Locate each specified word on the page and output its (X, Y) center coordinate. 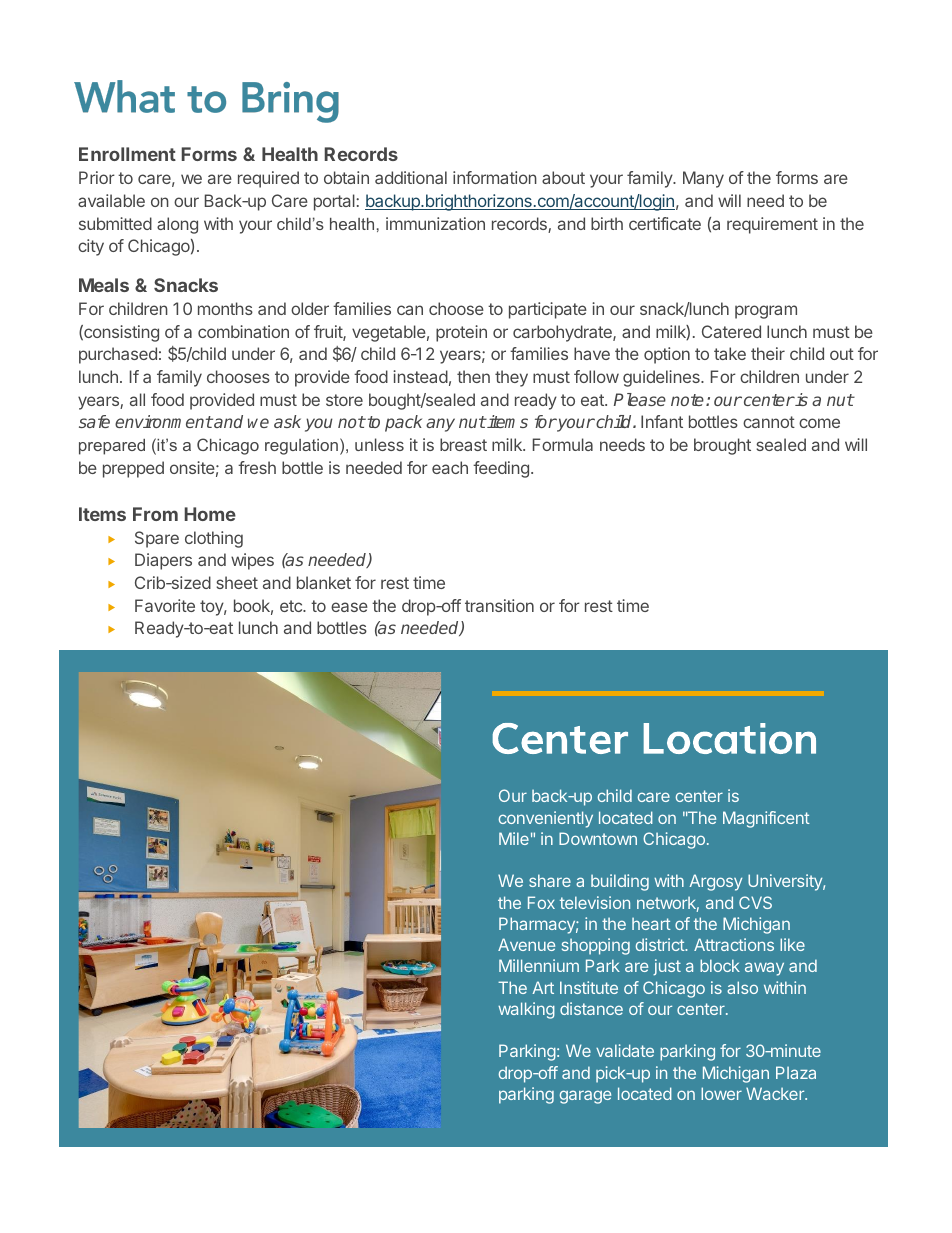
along (177, 225)
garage (585, 1097)
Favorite (165, 605)
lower (721, 1093)
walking (526, 1010)
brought (722, 446)
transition (499, 605)
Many (703, 179)
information (495, 177)
